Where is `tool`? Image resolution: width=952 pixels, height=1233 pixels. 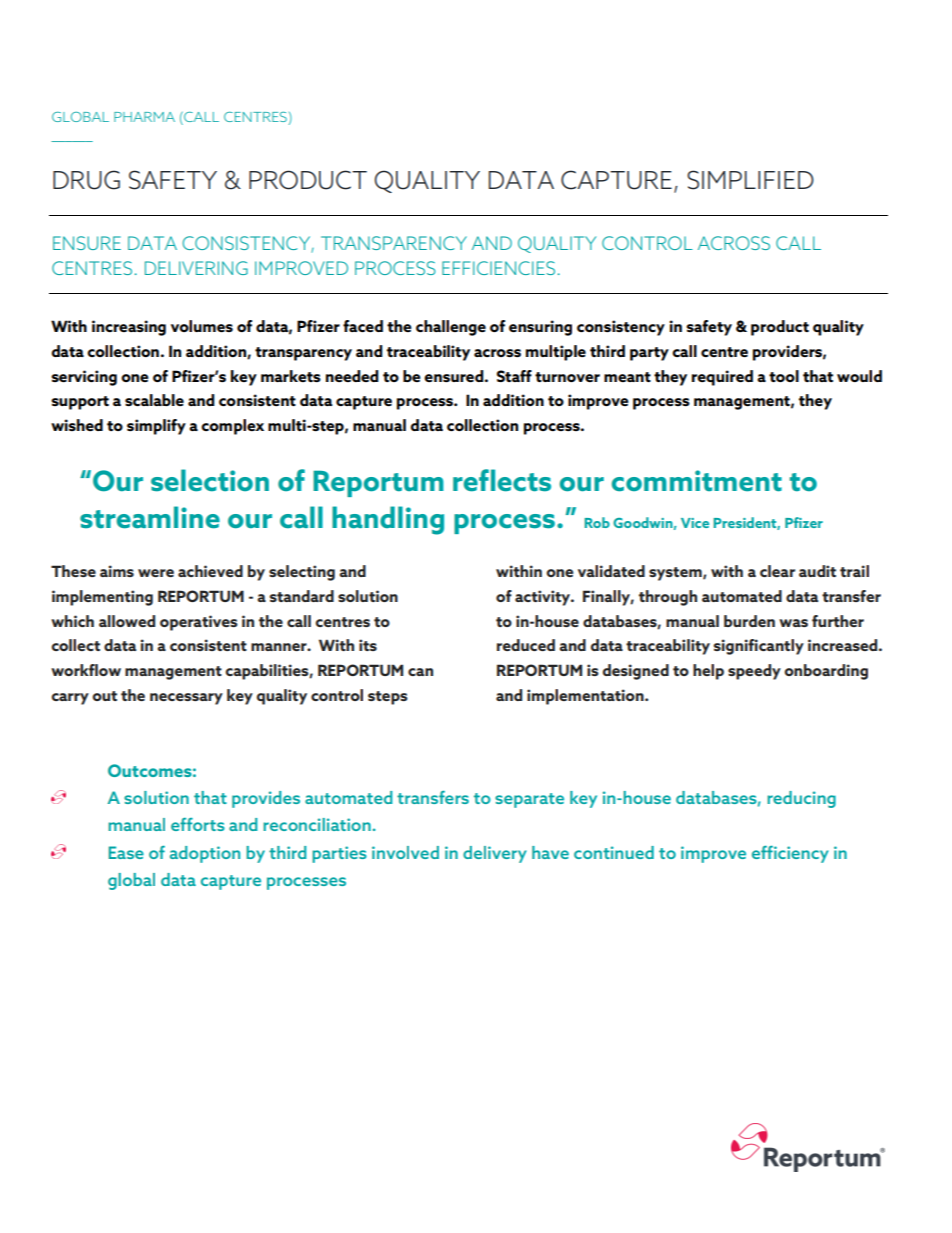
tool is located at coordinates (784, 376).
